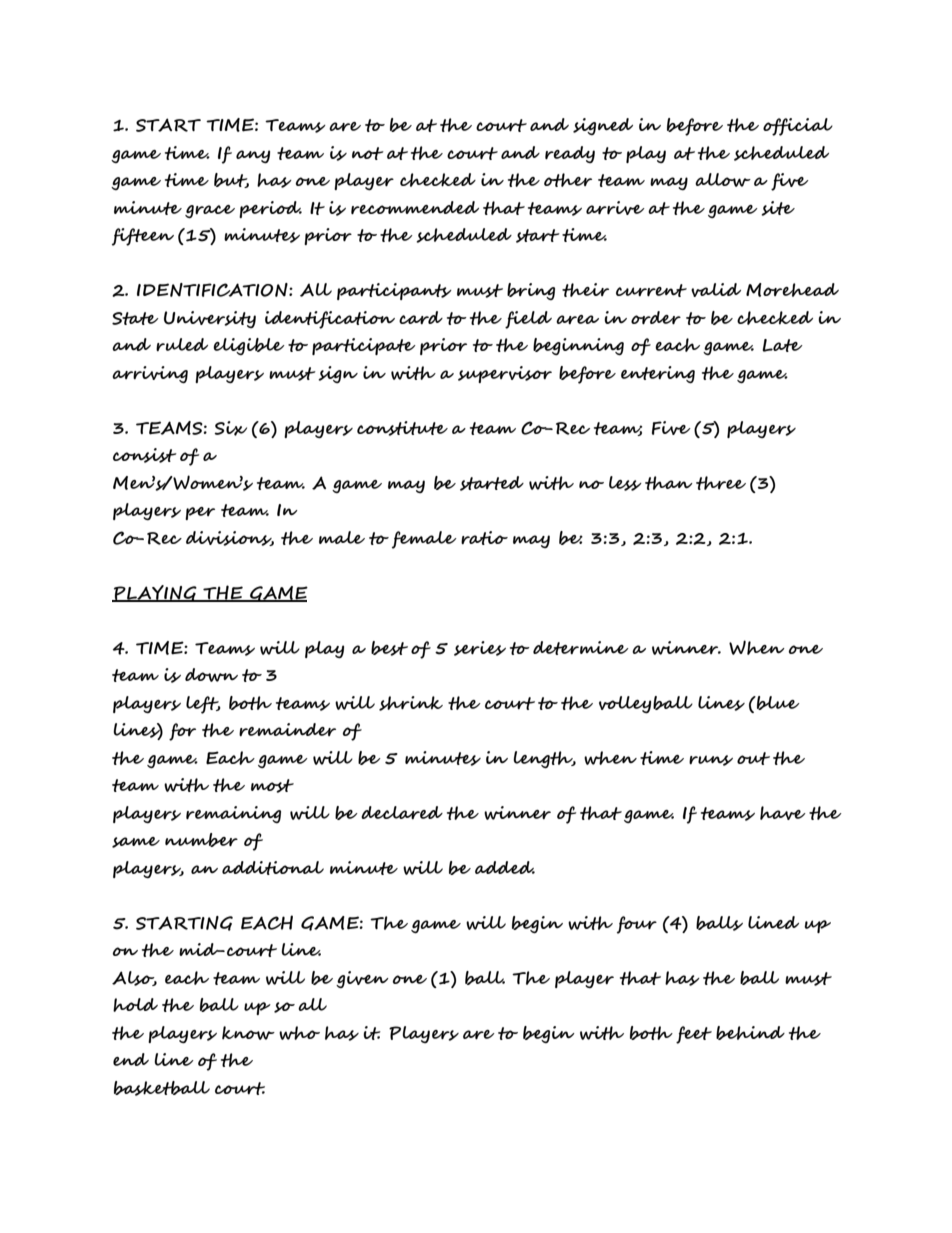 This screenshot has height=1233, width=952. I want to click on recommended, so click(415, 207).
